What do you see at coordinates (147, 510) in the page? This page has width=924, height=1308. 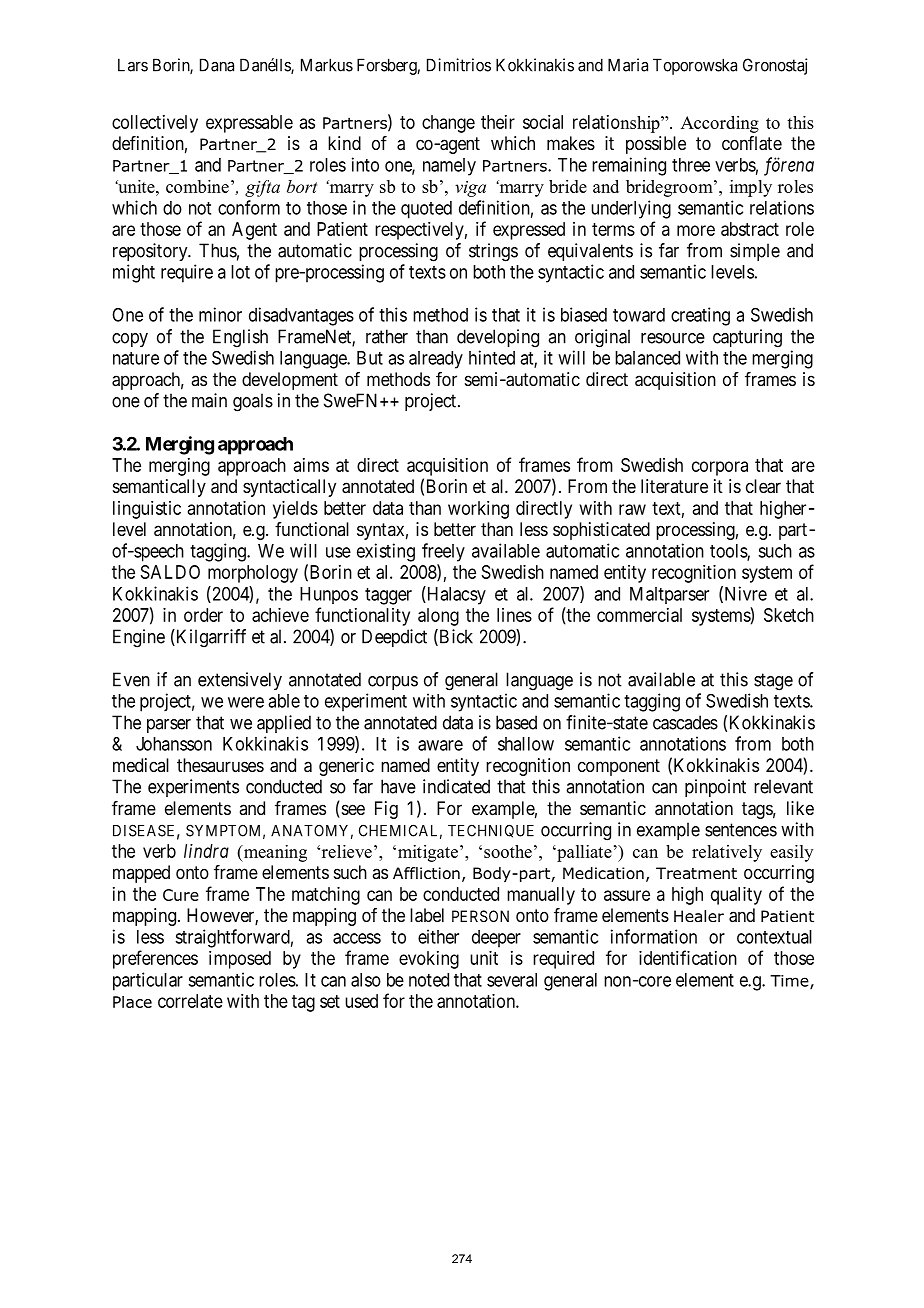 I see `linguistic` at bounding box center [147, 510].
